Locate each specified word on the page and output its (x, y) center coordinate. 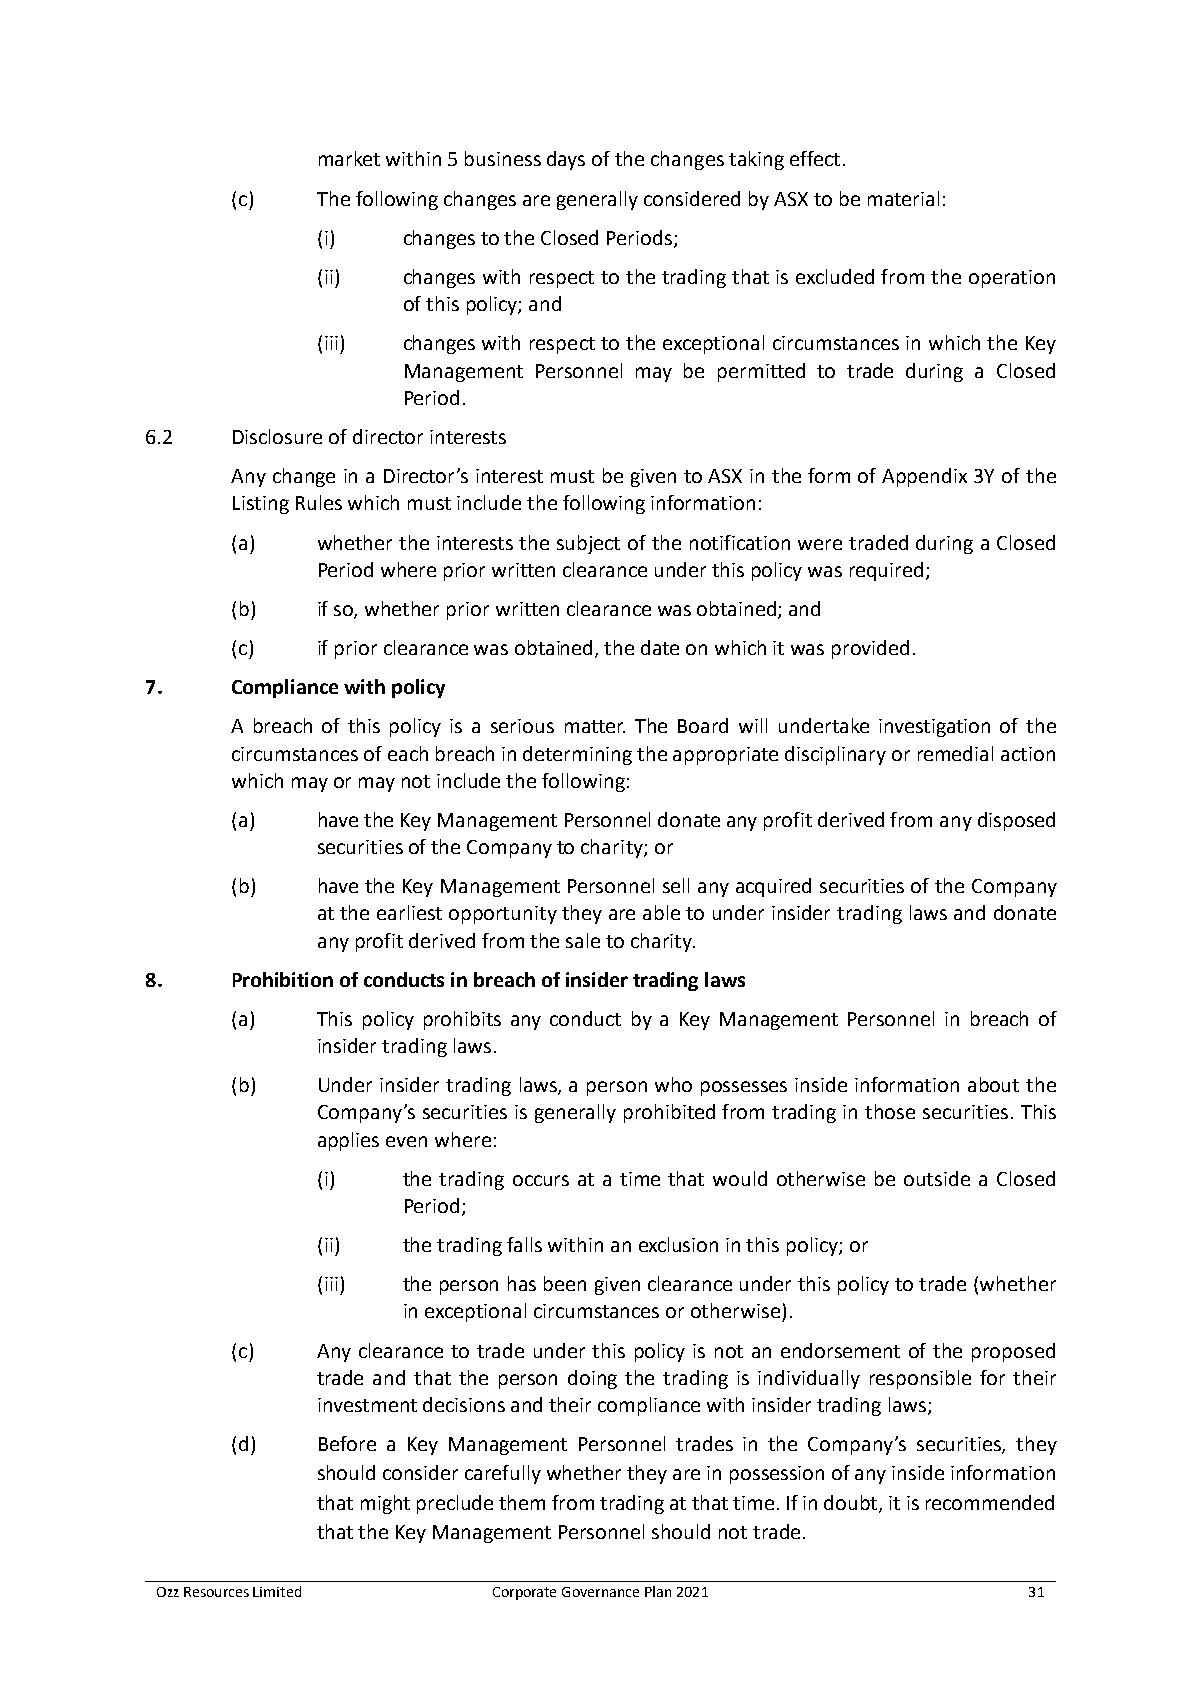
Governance (600, 1592)
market (349, 158)
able (661, 912)
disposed (1016, 821)
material (903, 198)
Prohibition (283, 979)
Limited (277, 1591)
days (566, 160)
